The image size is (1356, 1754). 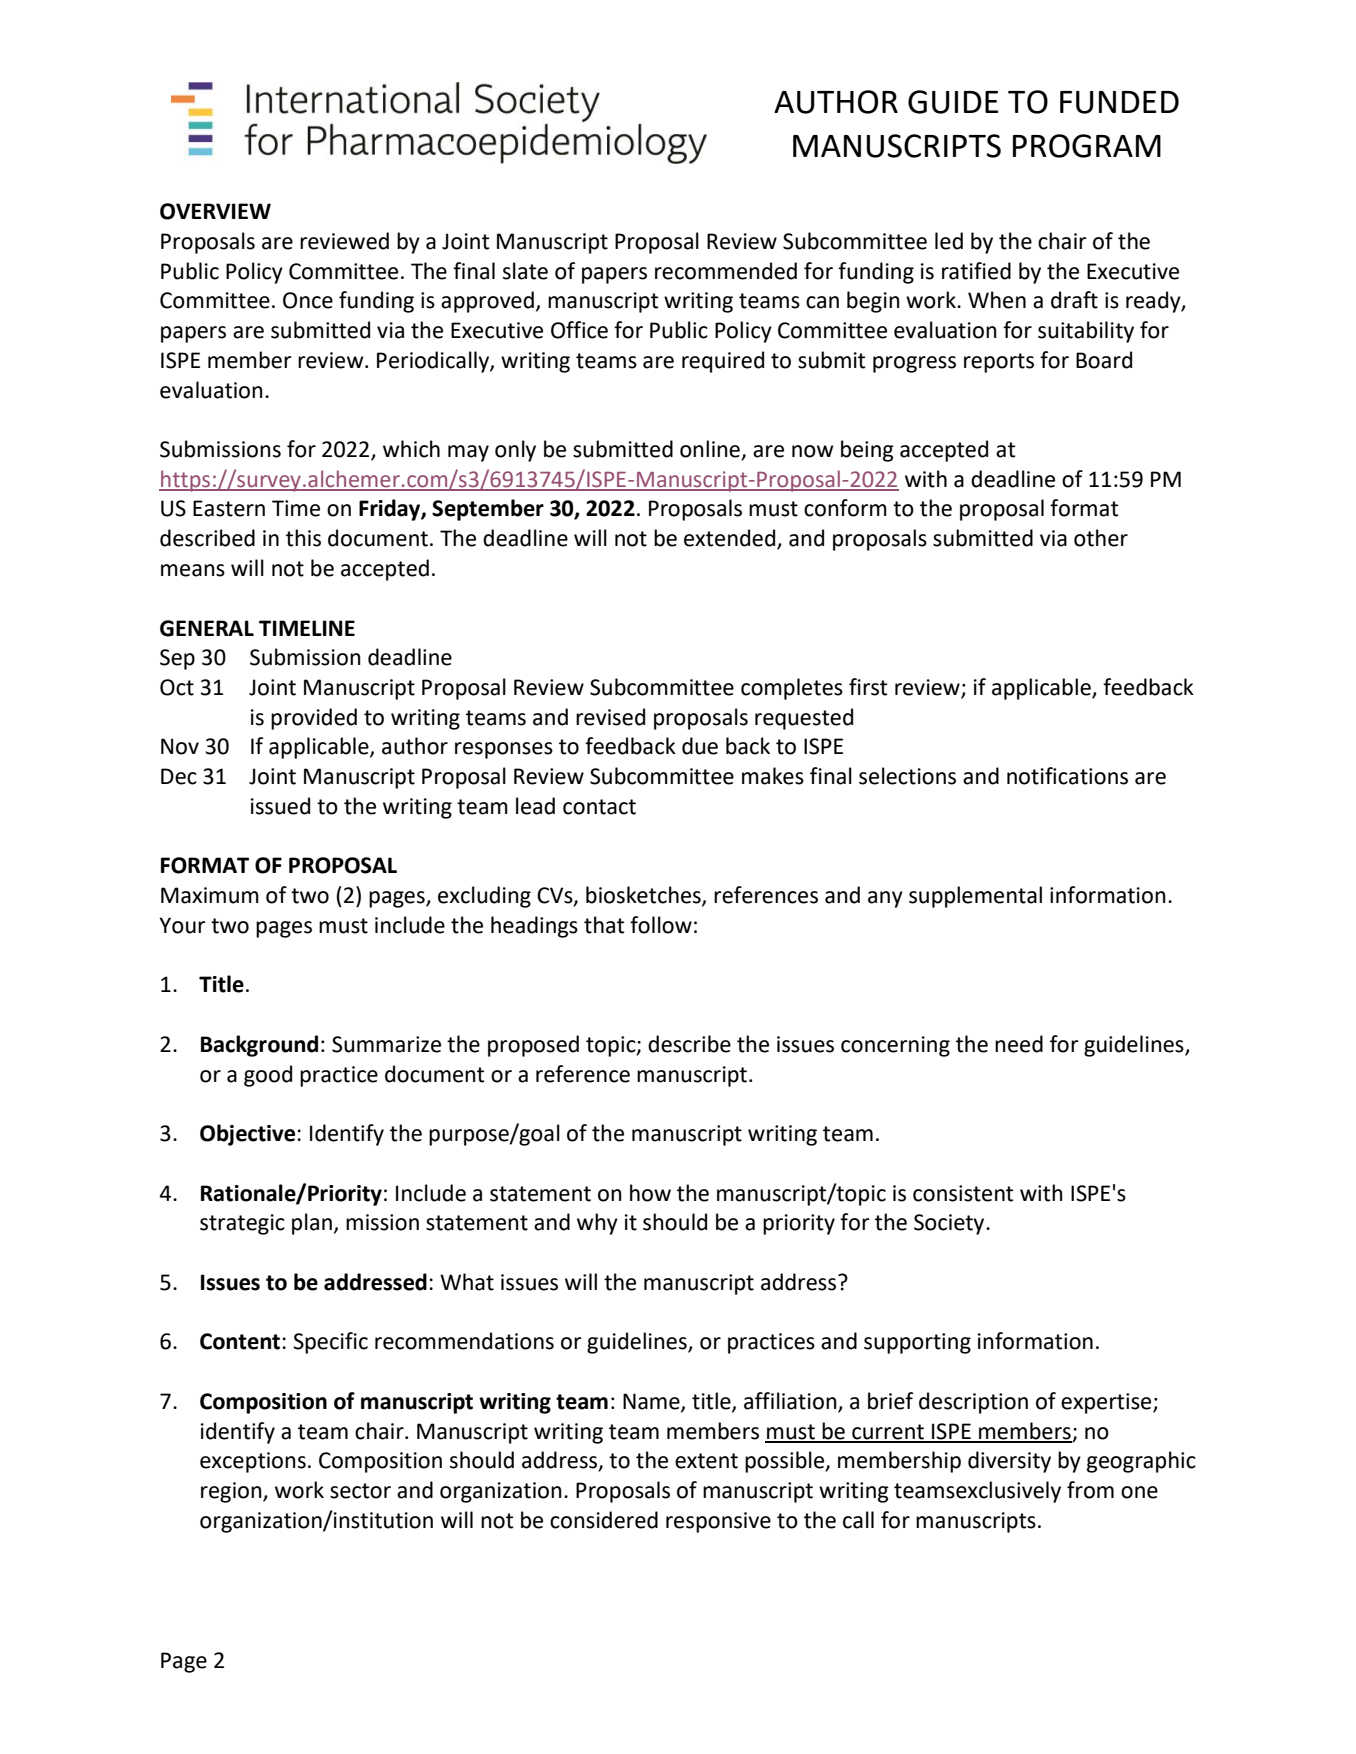 I want to click on issued, so click(x=280, y=806).
